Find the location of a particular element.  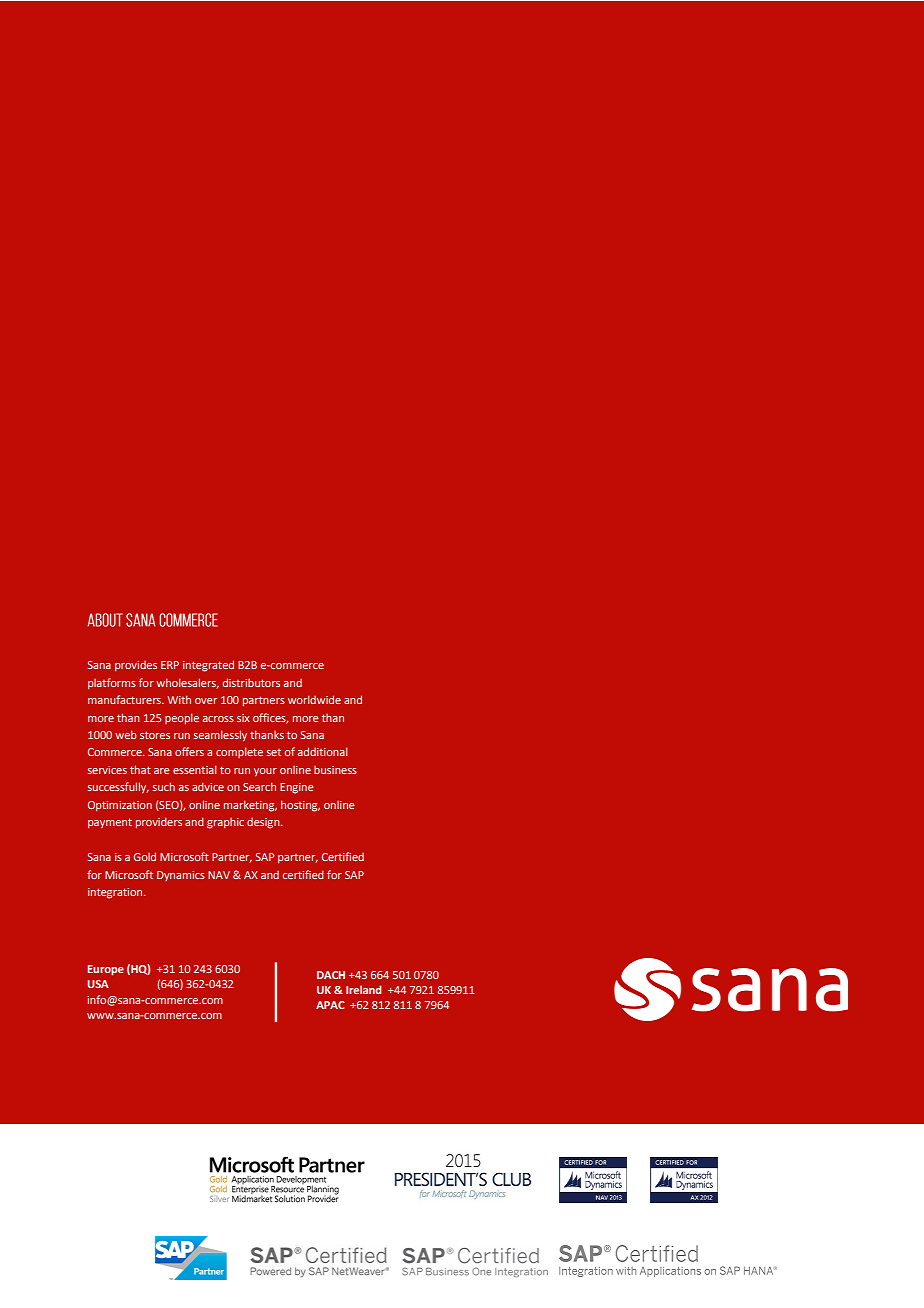

successfully is located at coordinates (118, 788).
